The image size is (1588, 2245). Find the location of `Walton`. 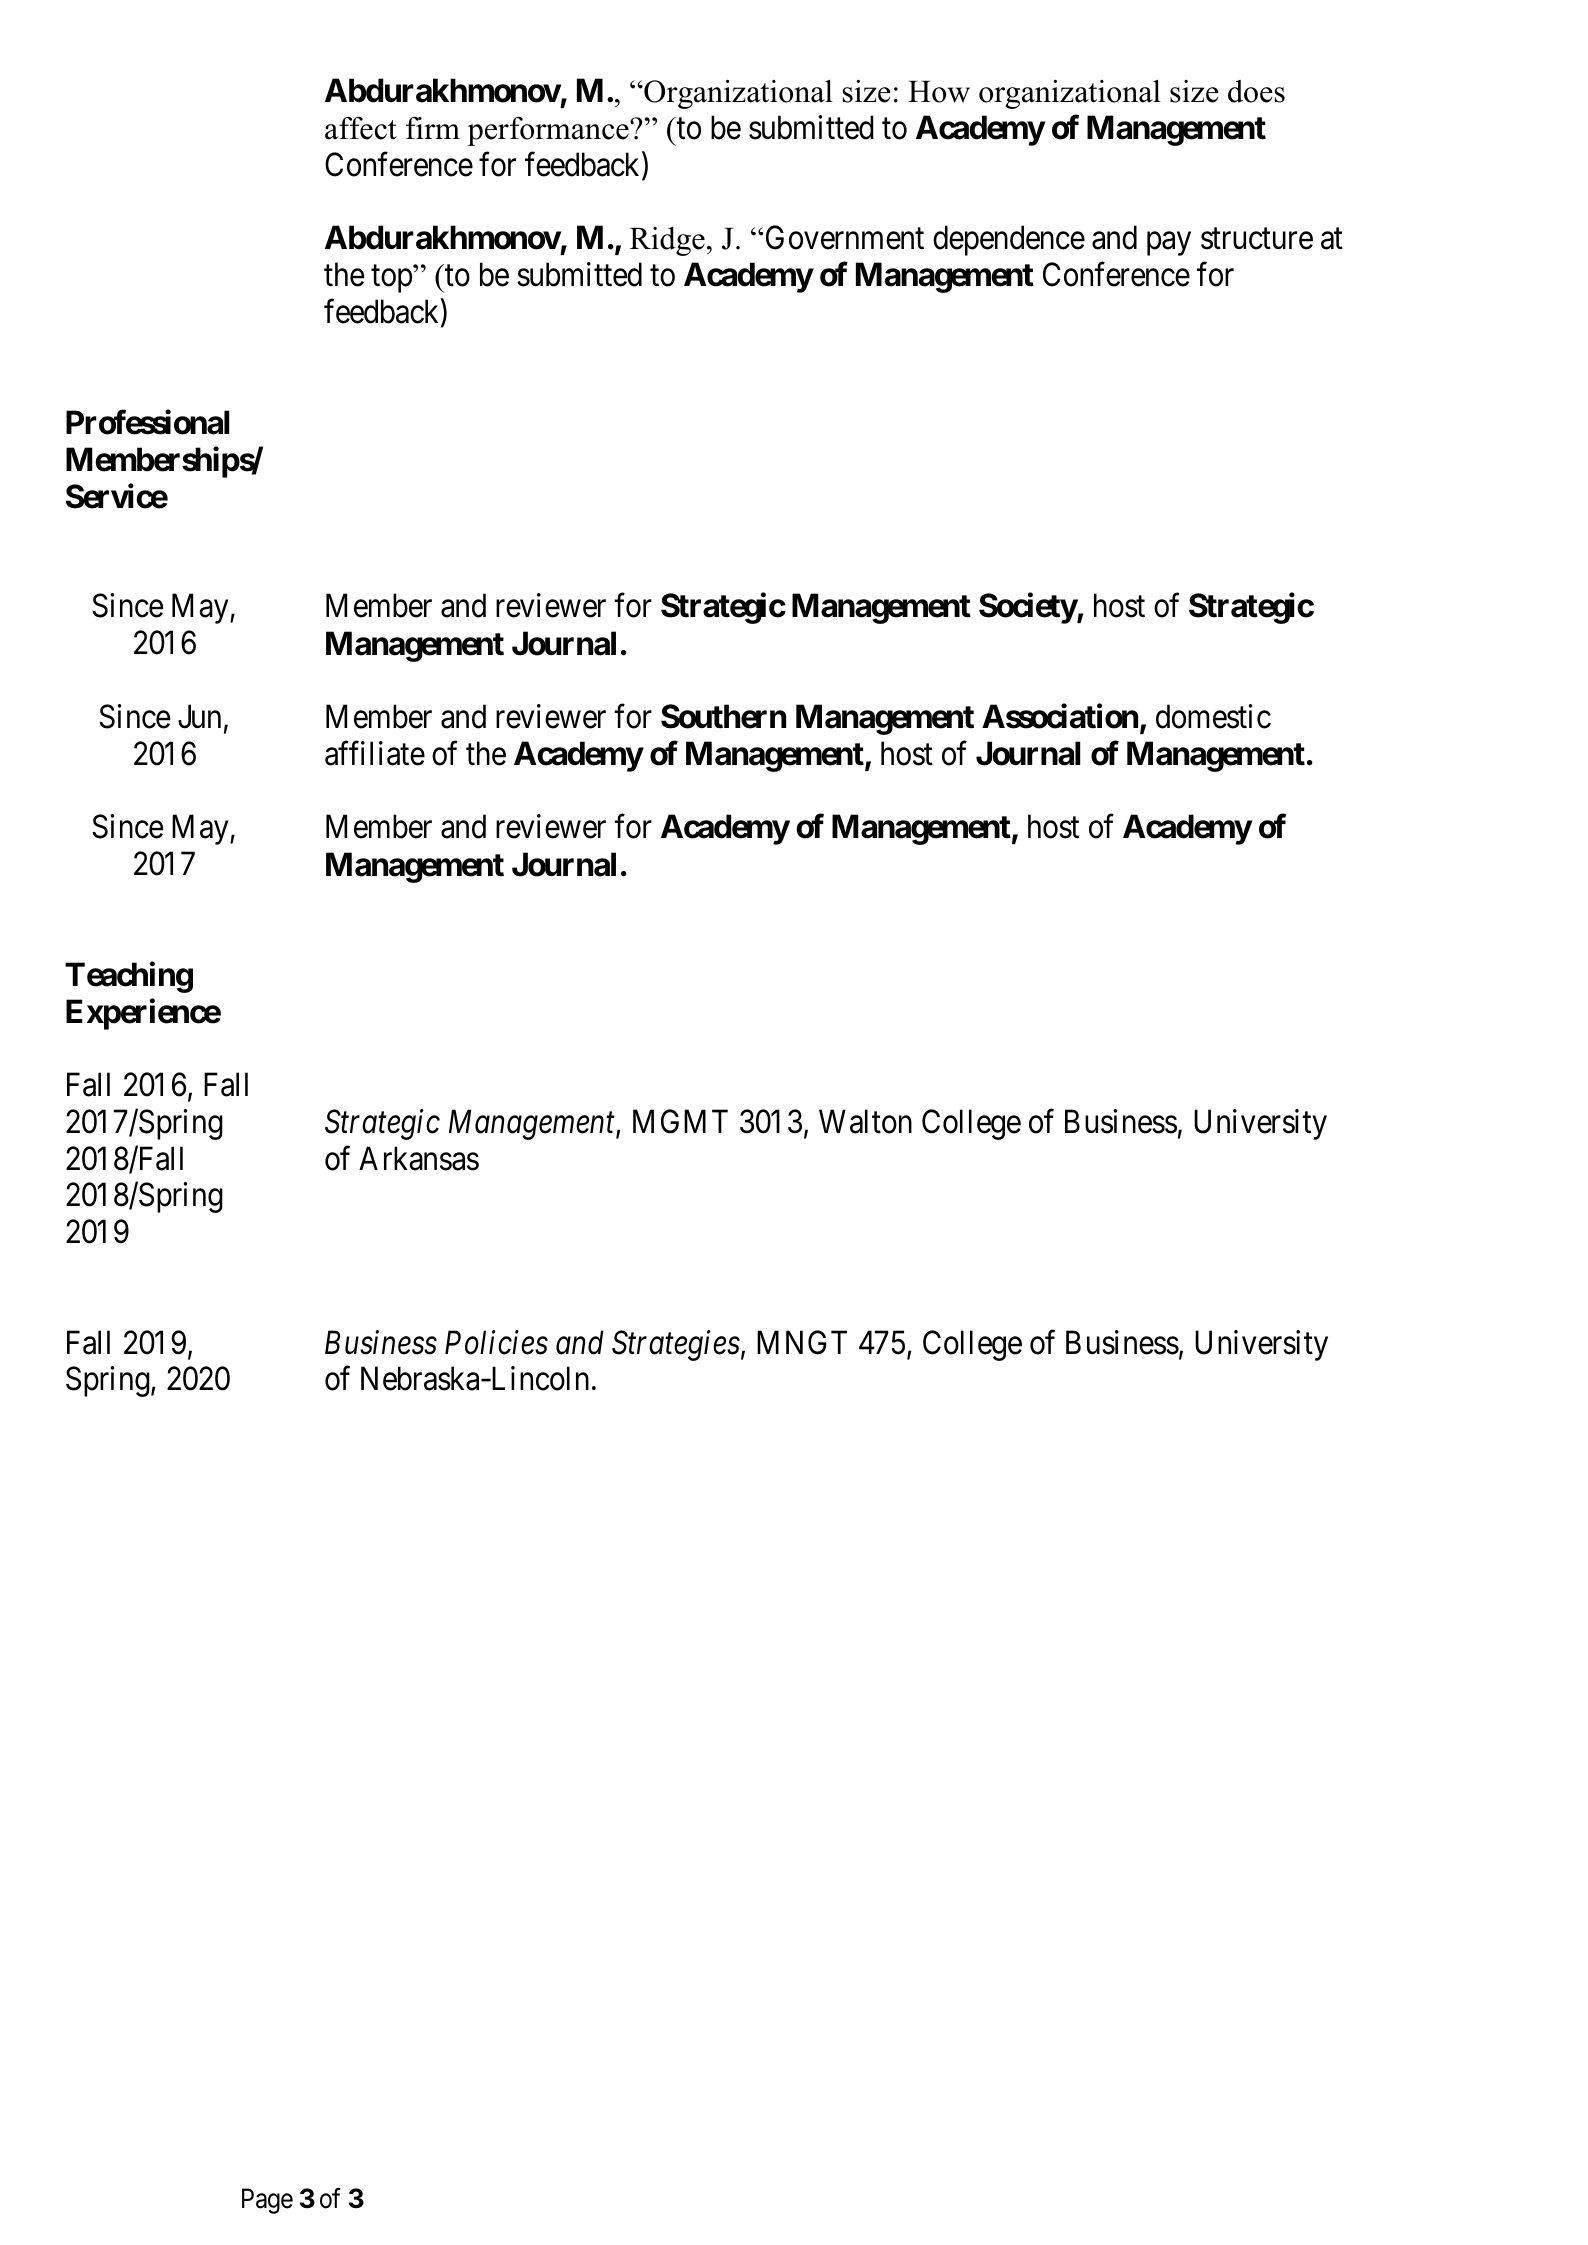

Walton is located at coordinates (865, 1121).
